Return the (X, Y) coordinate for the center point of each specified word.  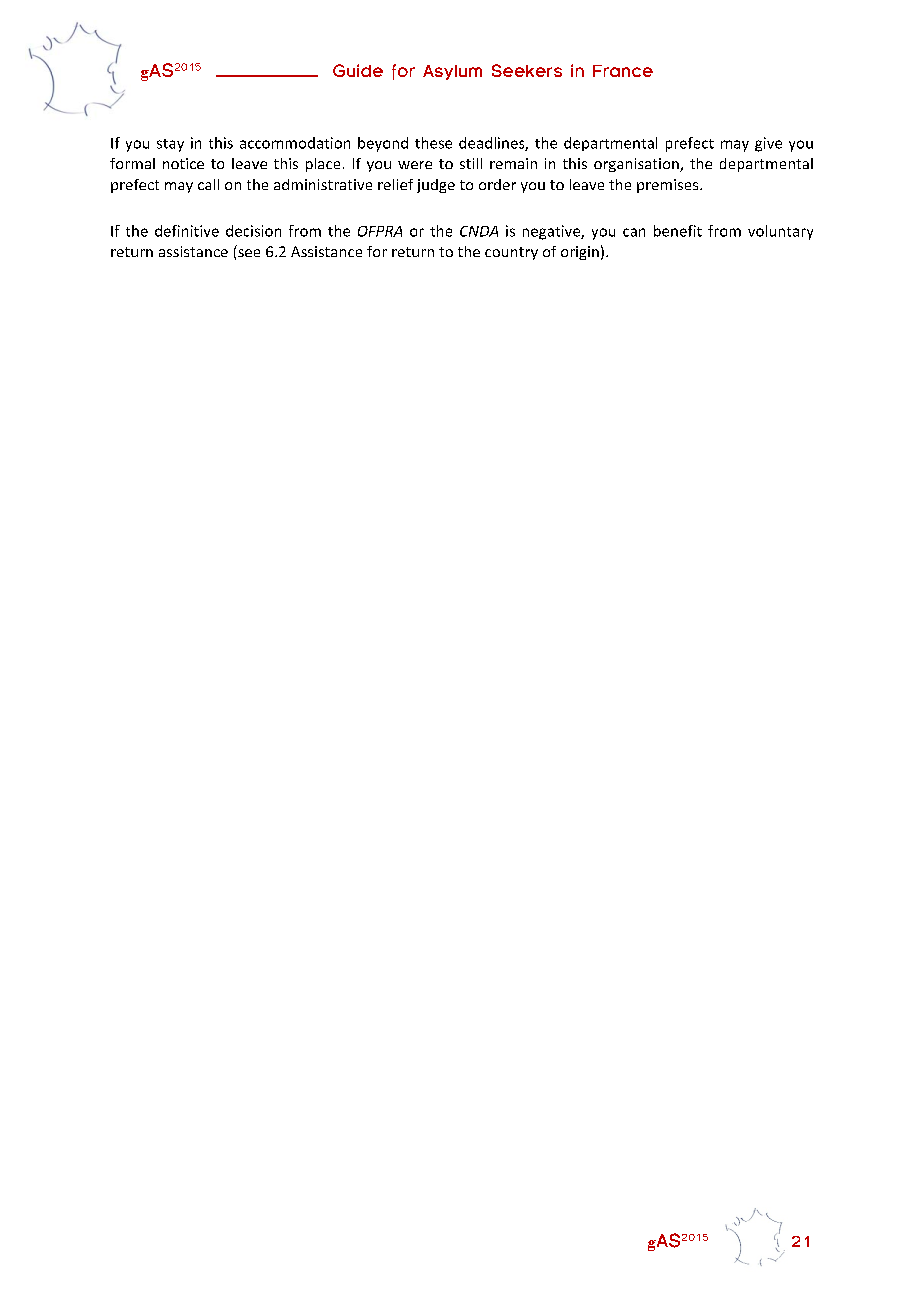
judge (436, 186)
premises (669, 186)
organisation (637, 165)
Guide (358, 70)
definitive (187, 231)
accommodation (295, 143)
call (208, 184)
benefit (678, 231)
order (497, 184)
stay (170, 145)
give (768, 144)
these (433, 143)
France (623, 71)
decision (253, 231)
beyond (383, 144)
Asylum (452, 72)
